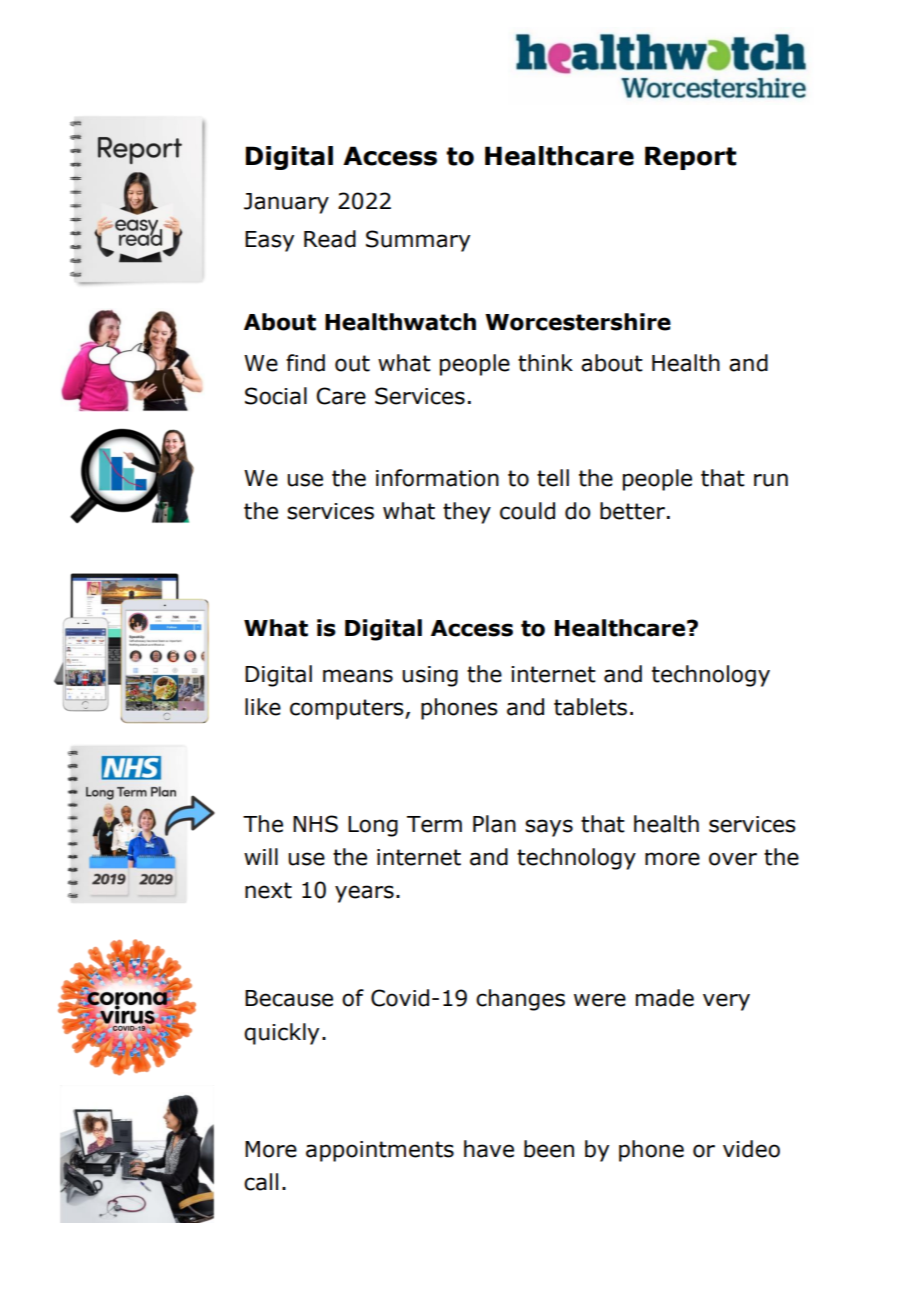 Image resolution: width=924 pixels, height=1308 pixels. What do you see at coordinates (305, 363) in the page?
I see `find` at bounding box center [305, 363].
